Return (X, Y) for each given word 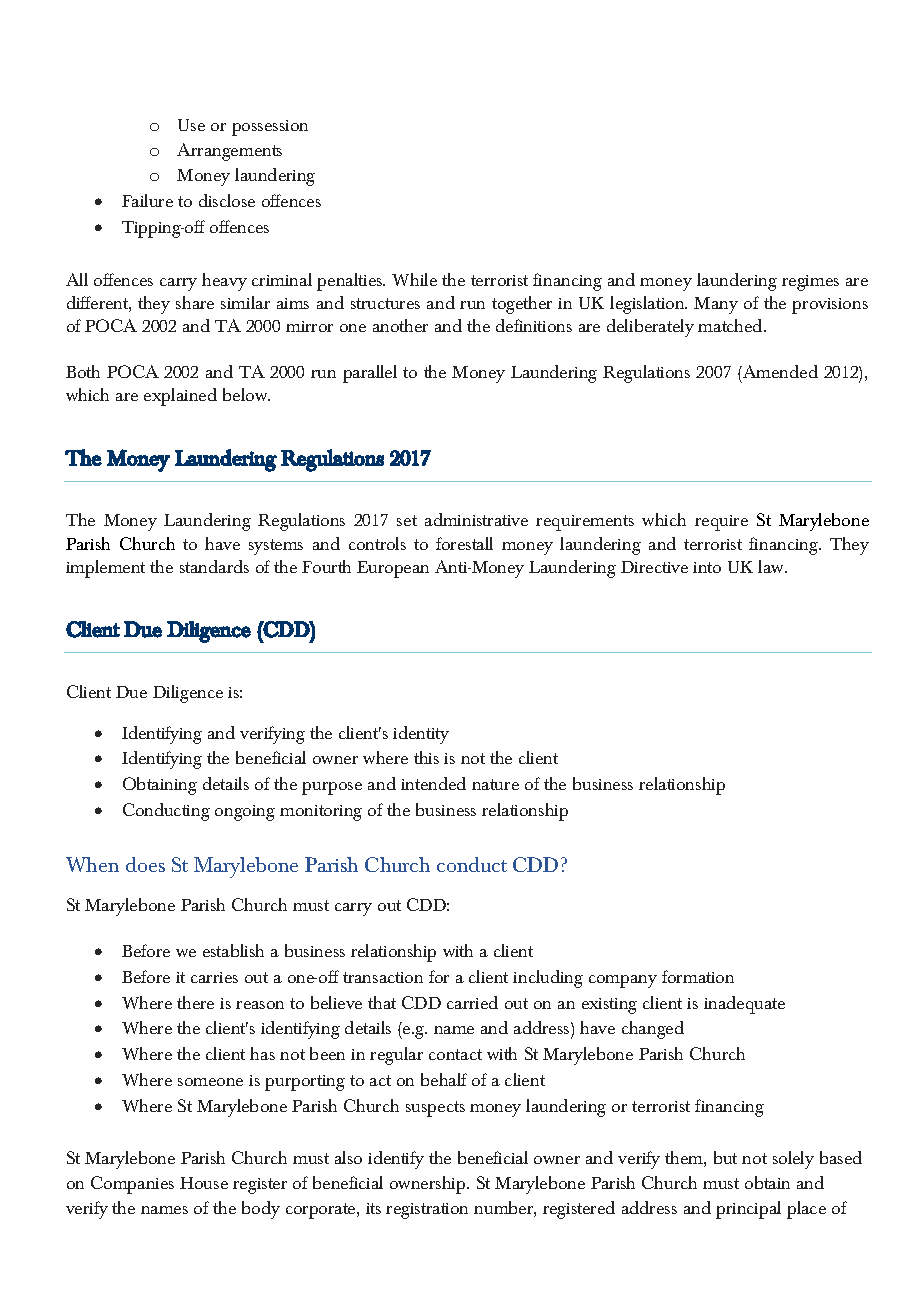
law (772, 566)
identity (421, 735)
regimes (810, 283)
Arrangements (229, 152)
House (204, 1183)
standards (214, 566)
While (414, 279)
